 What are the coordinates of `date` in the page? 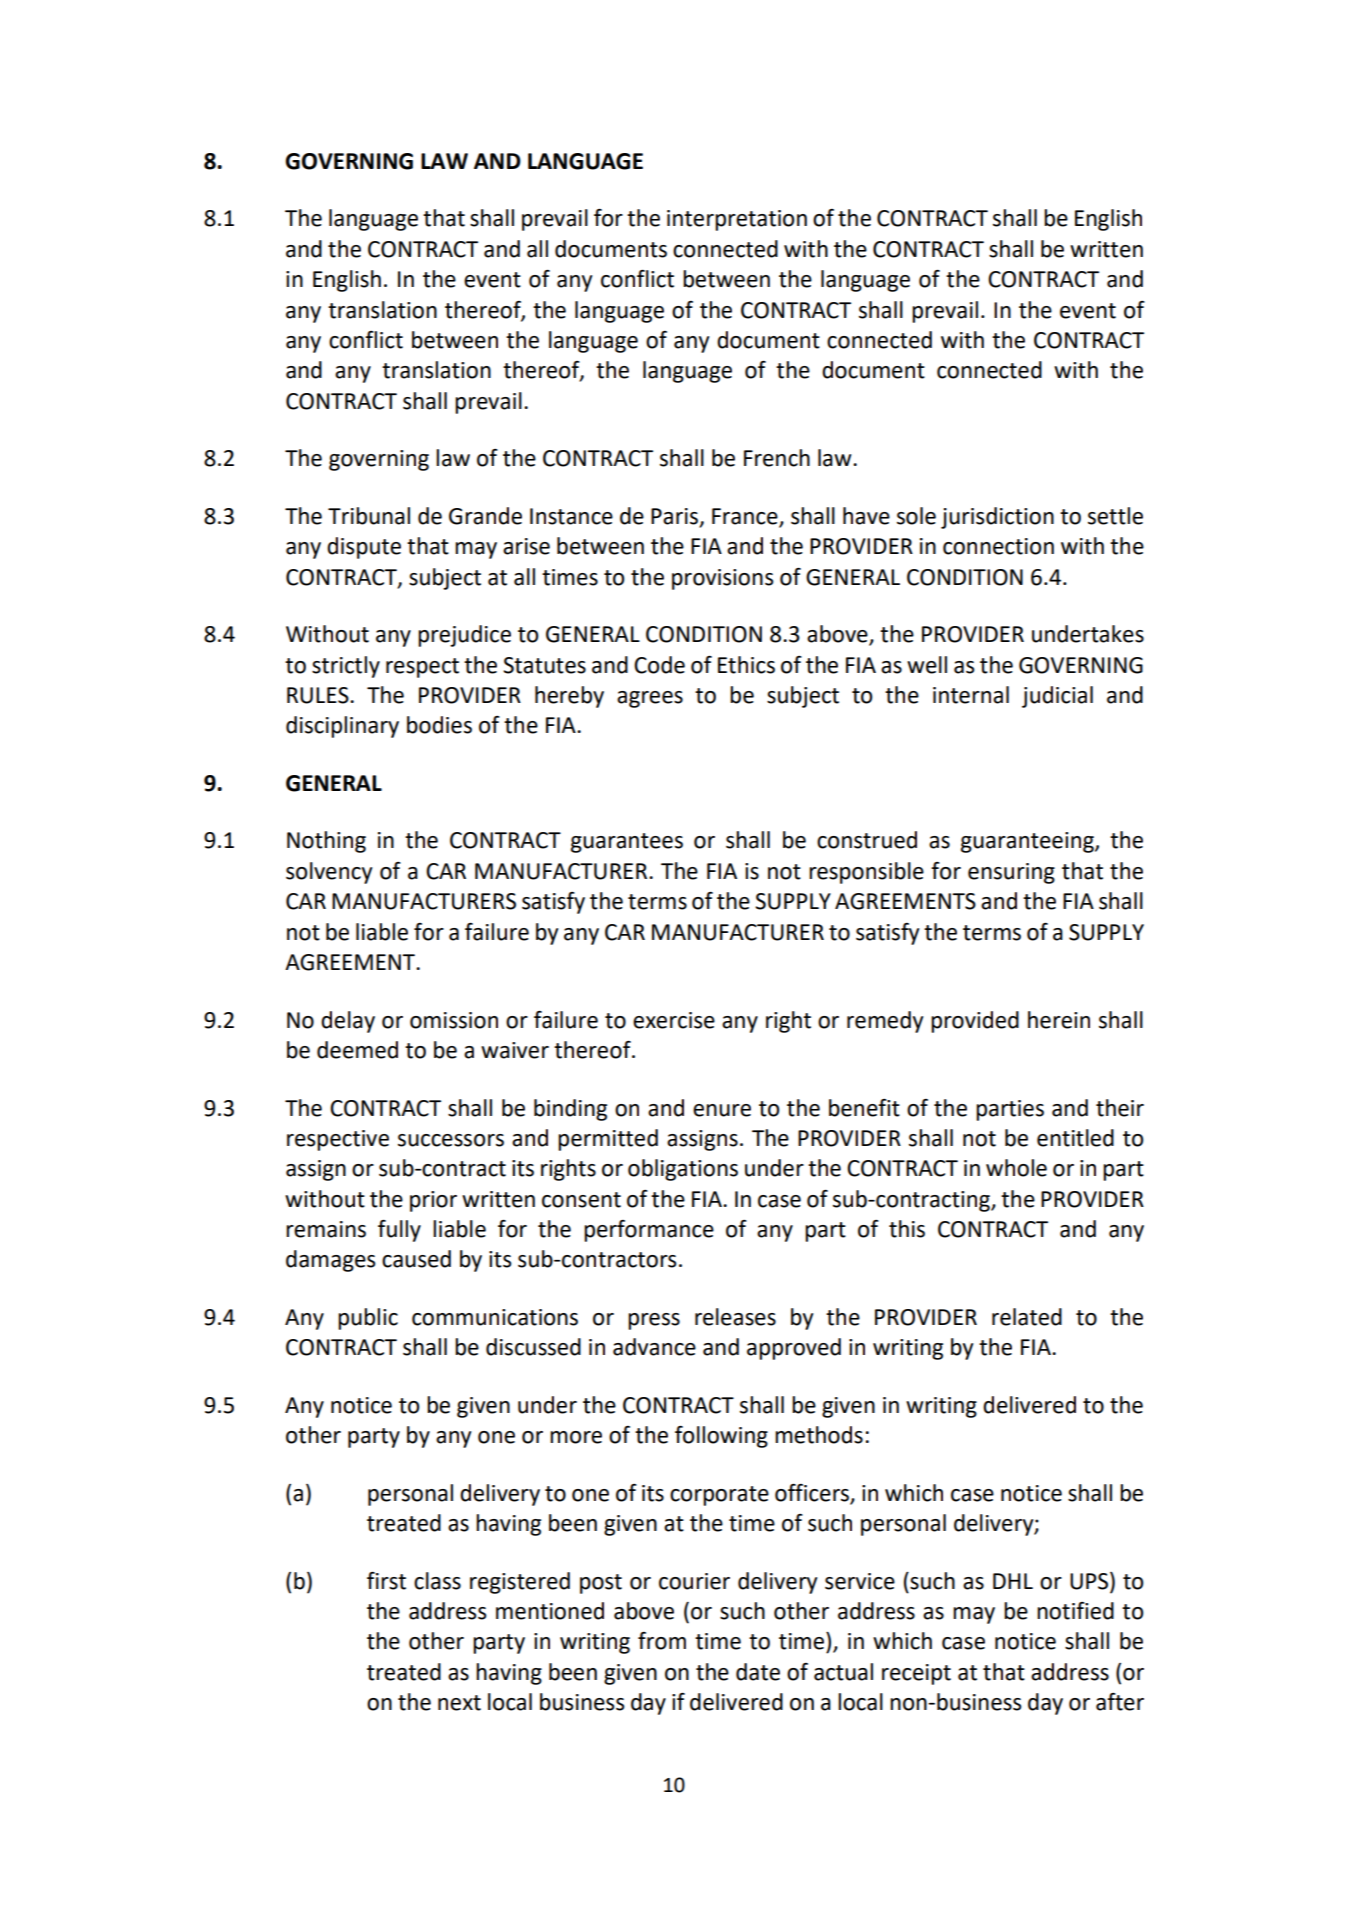 It's located at (758, 1672).
